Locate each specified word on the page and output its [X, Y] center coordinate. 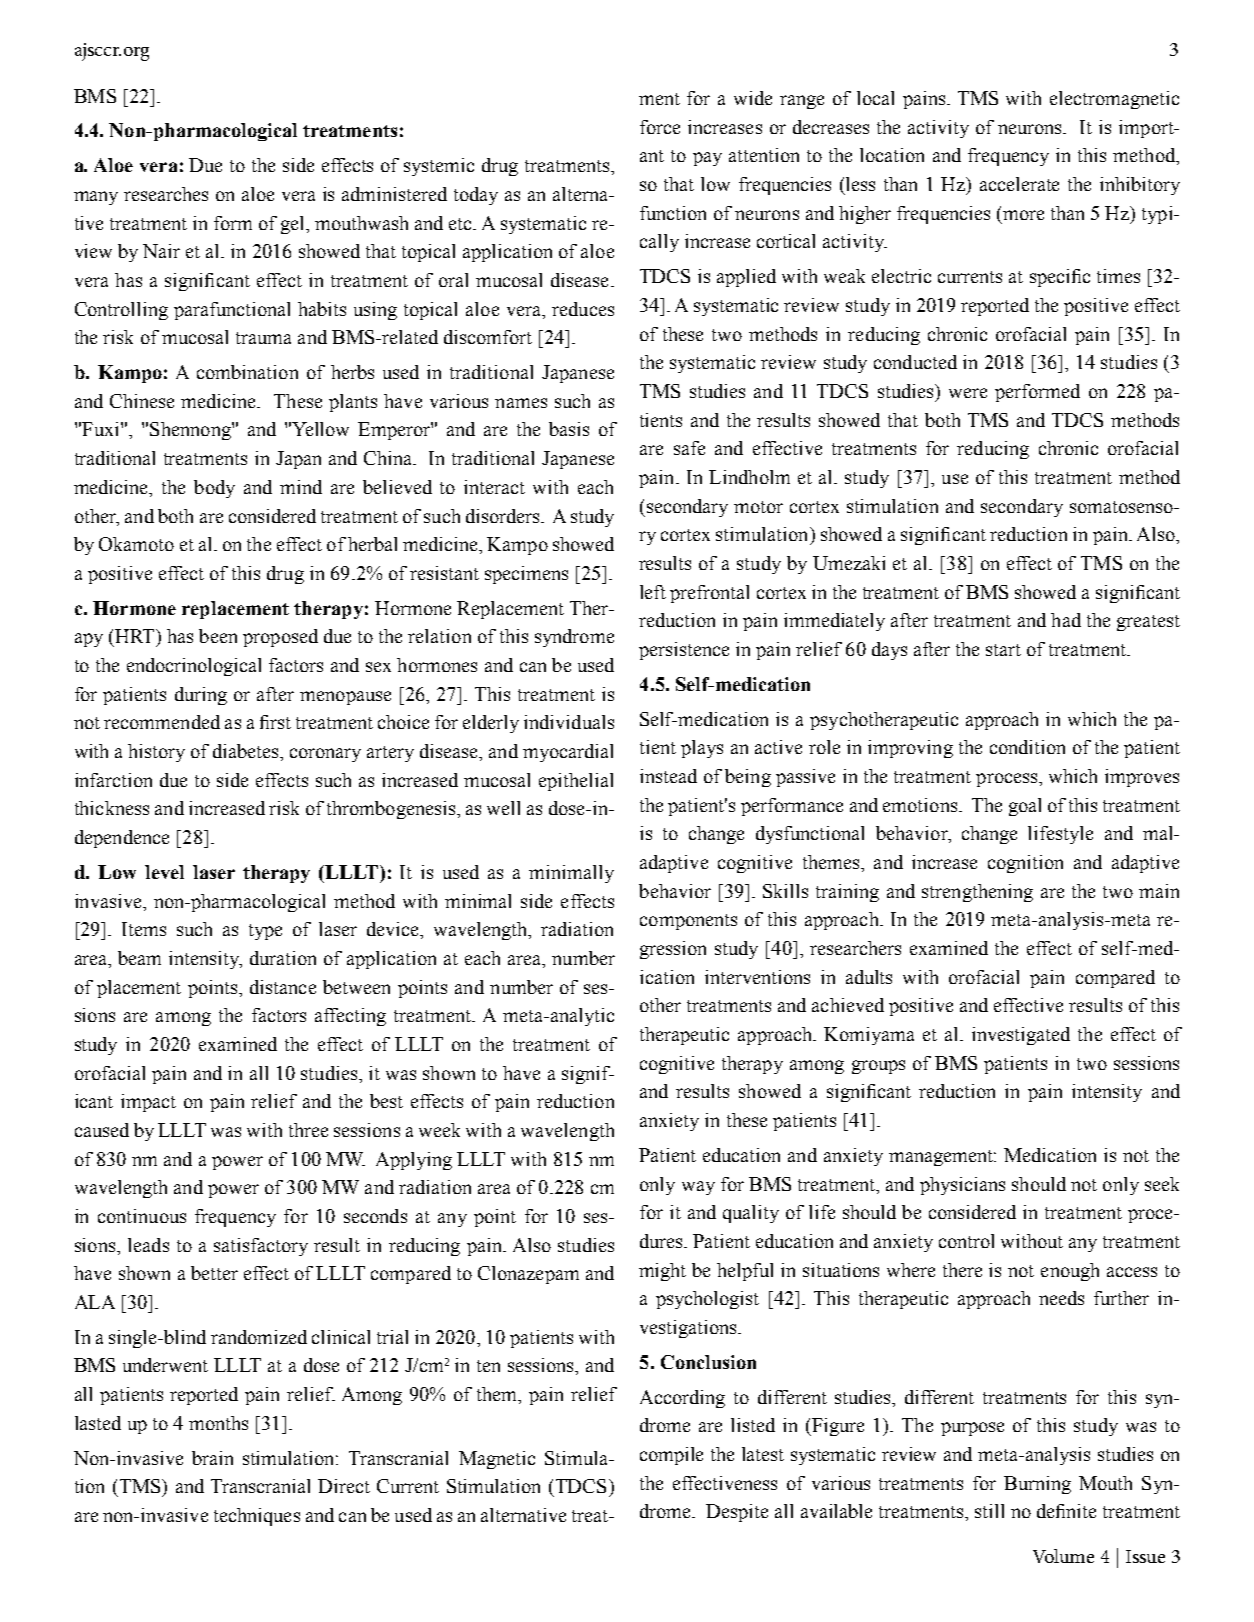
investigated [1021, 1036]
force [660, 127]
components [688, 922]
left [653, 592]
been [218, 636]
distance [283, 987]
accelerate [1019, 184]
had [1066, 620]
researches [166, 194]
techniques [257, 1517]
